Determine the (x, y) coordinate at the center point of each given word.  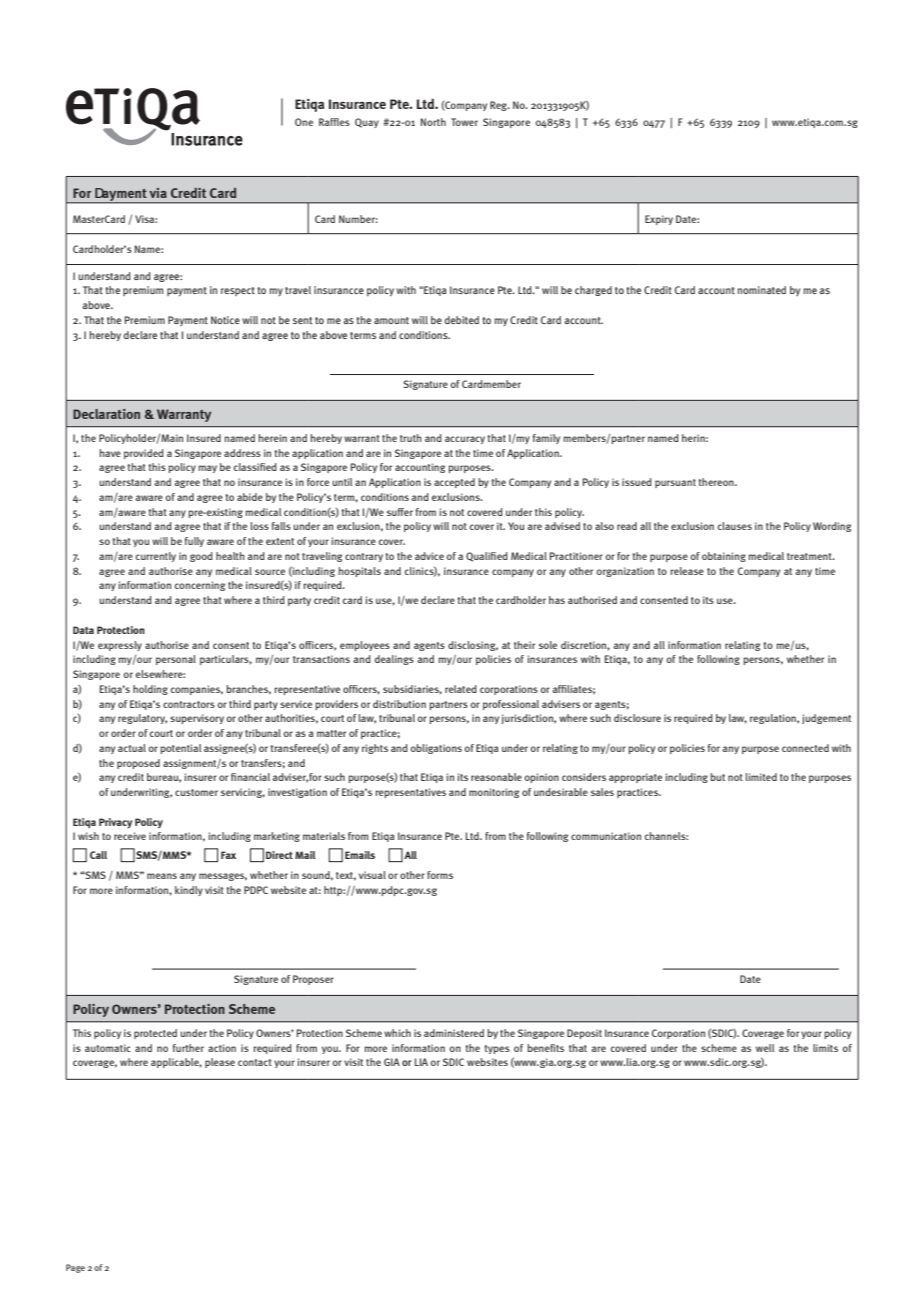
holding (150, 690)
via (158, 193)
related (461, 689)
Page (75, 1268)
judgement (826, 719)
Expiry (659, 220)
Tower (464, 122)
